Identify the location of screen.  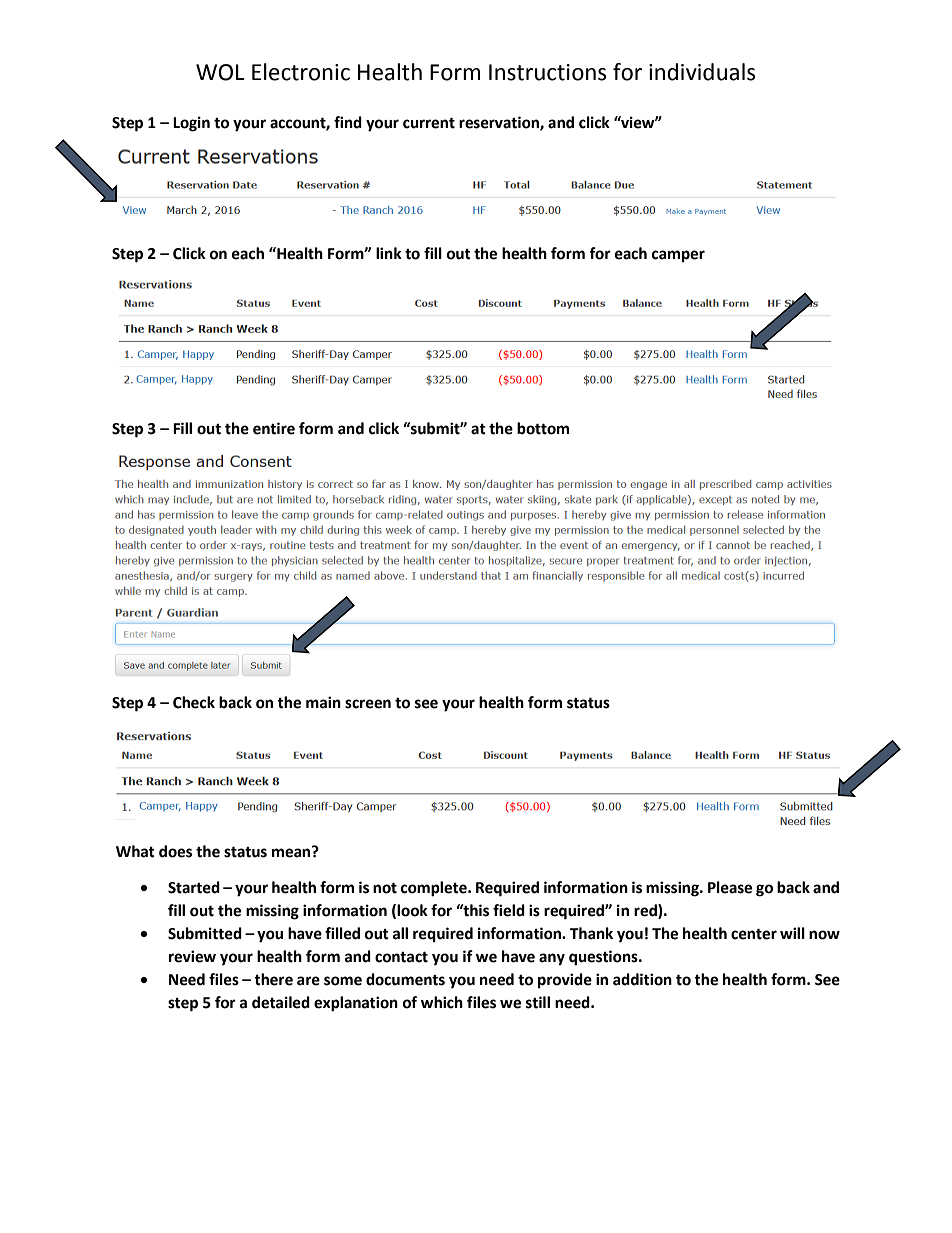
(368, 704).
